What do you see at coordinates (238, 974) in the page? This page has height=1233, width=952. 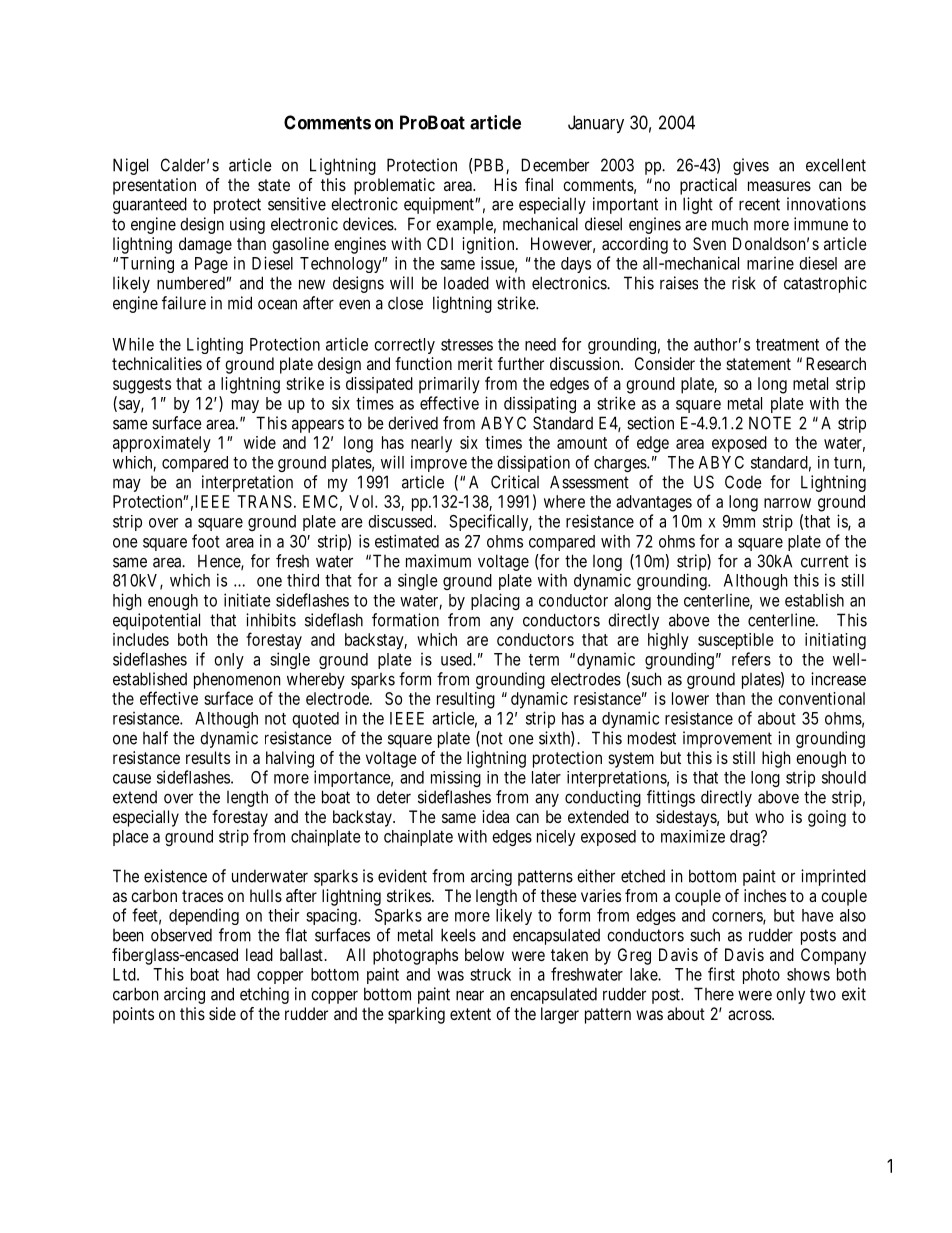 I see `had` at bounding box center [238, 974].
